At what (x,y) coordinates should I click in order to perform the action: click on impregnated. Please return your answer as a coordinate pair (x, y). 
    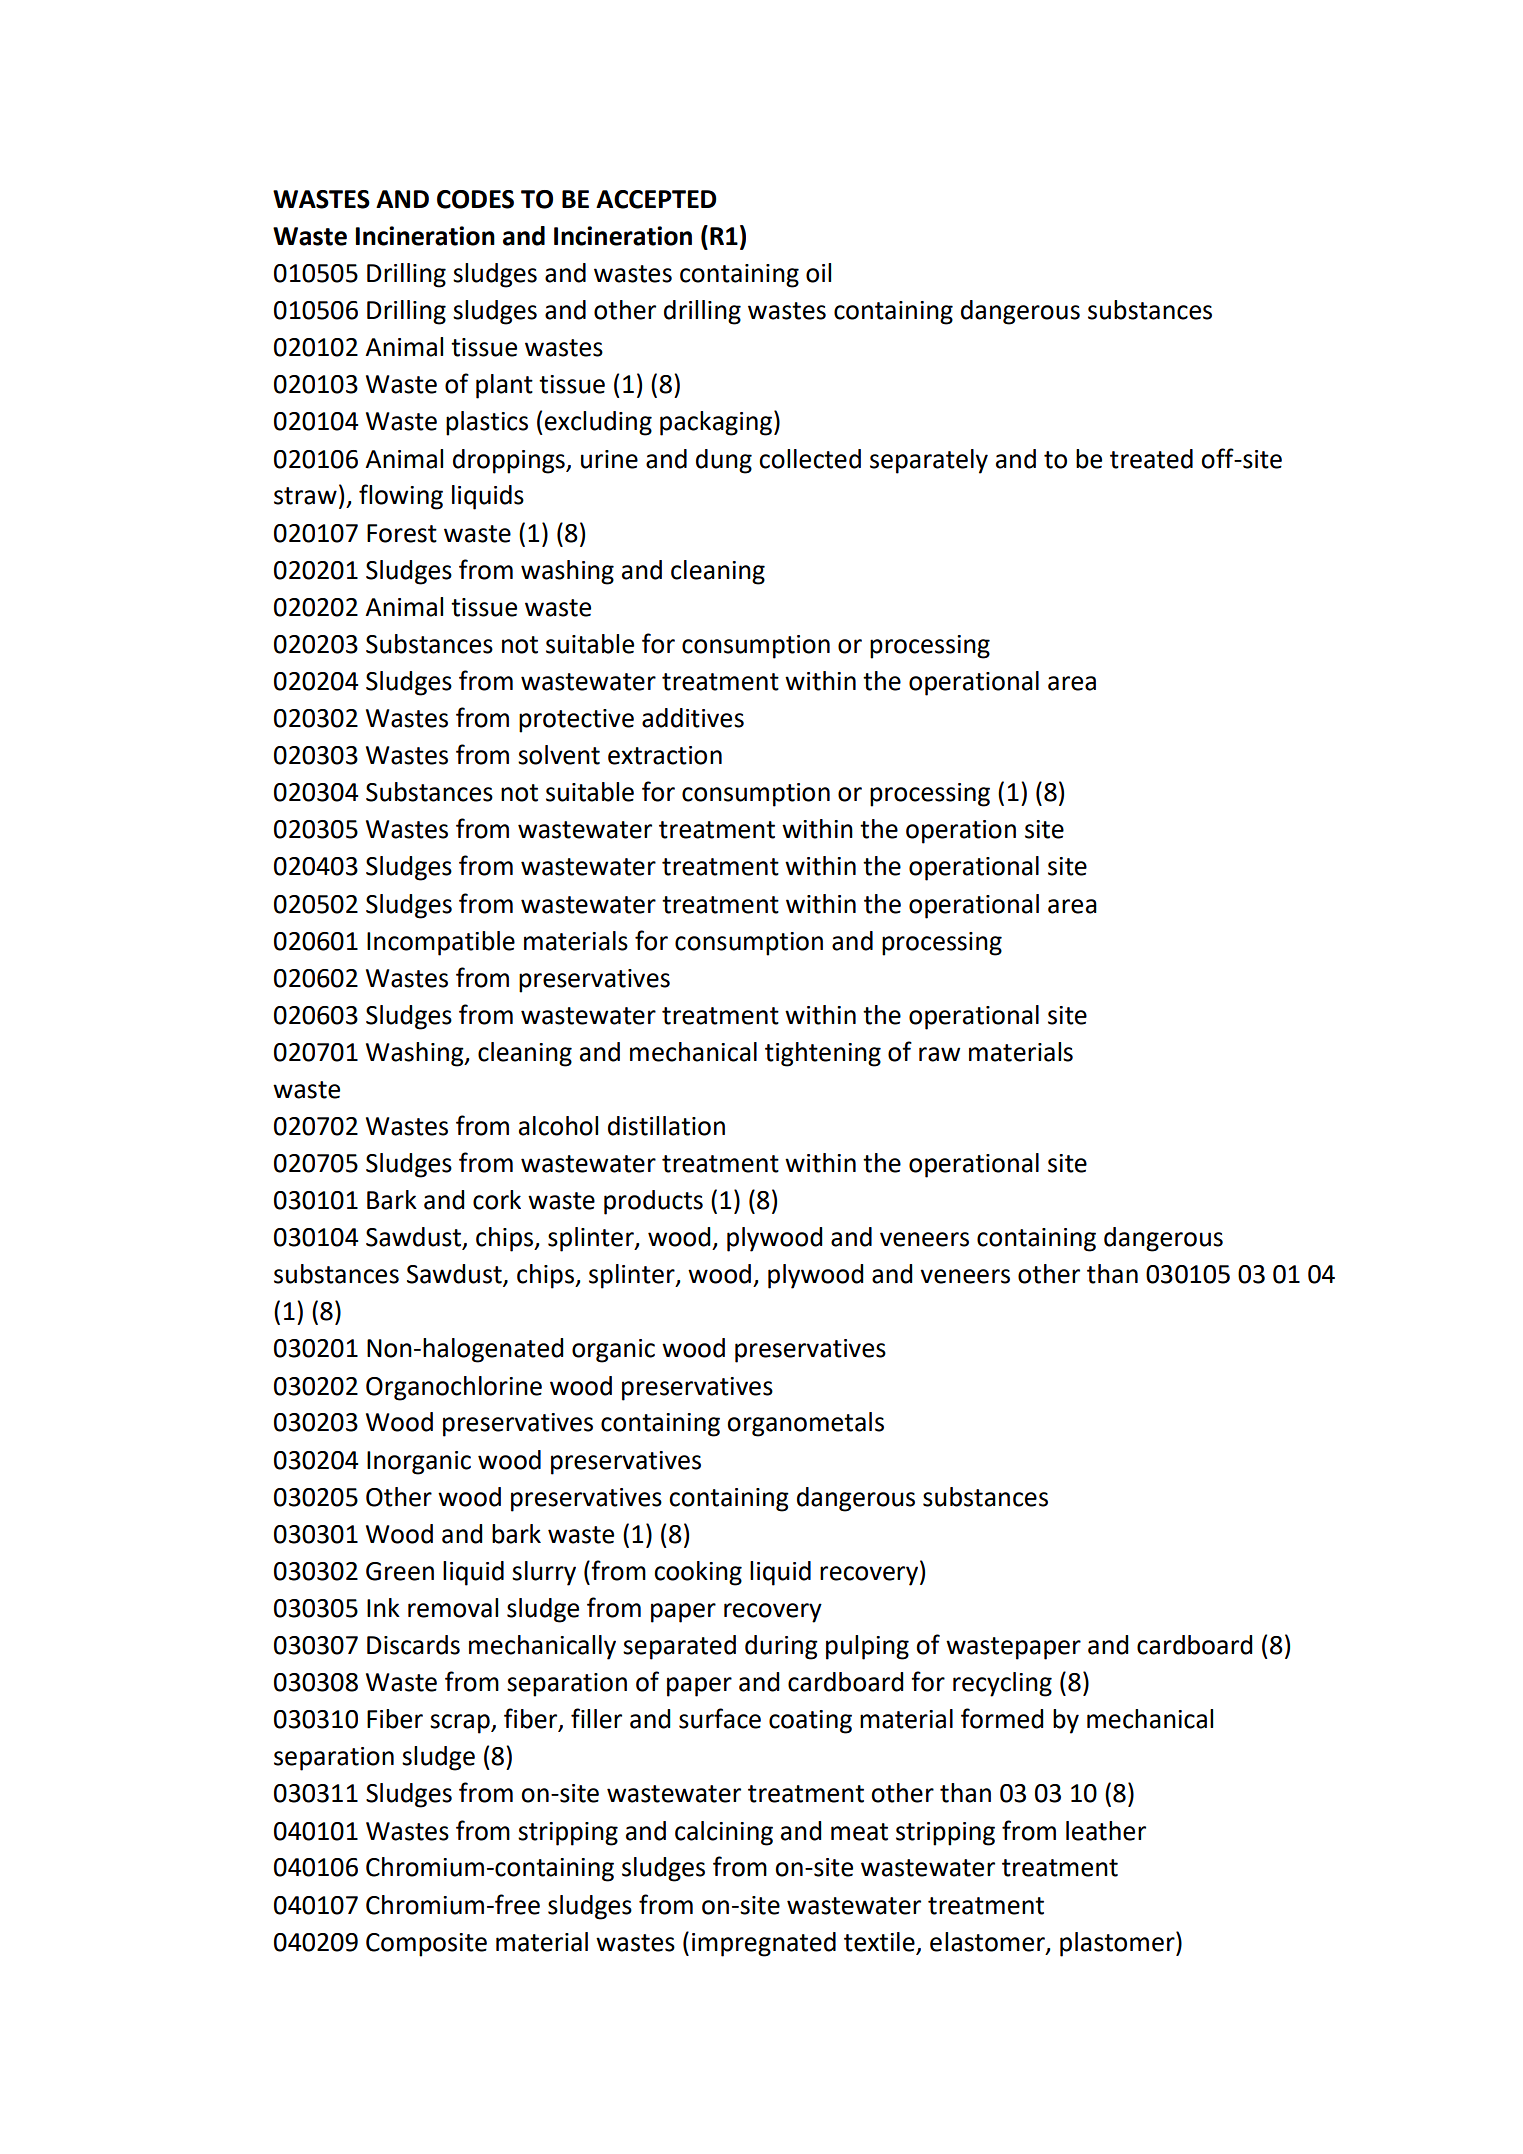
    Looking at the image, I should click on (764, 1944).
